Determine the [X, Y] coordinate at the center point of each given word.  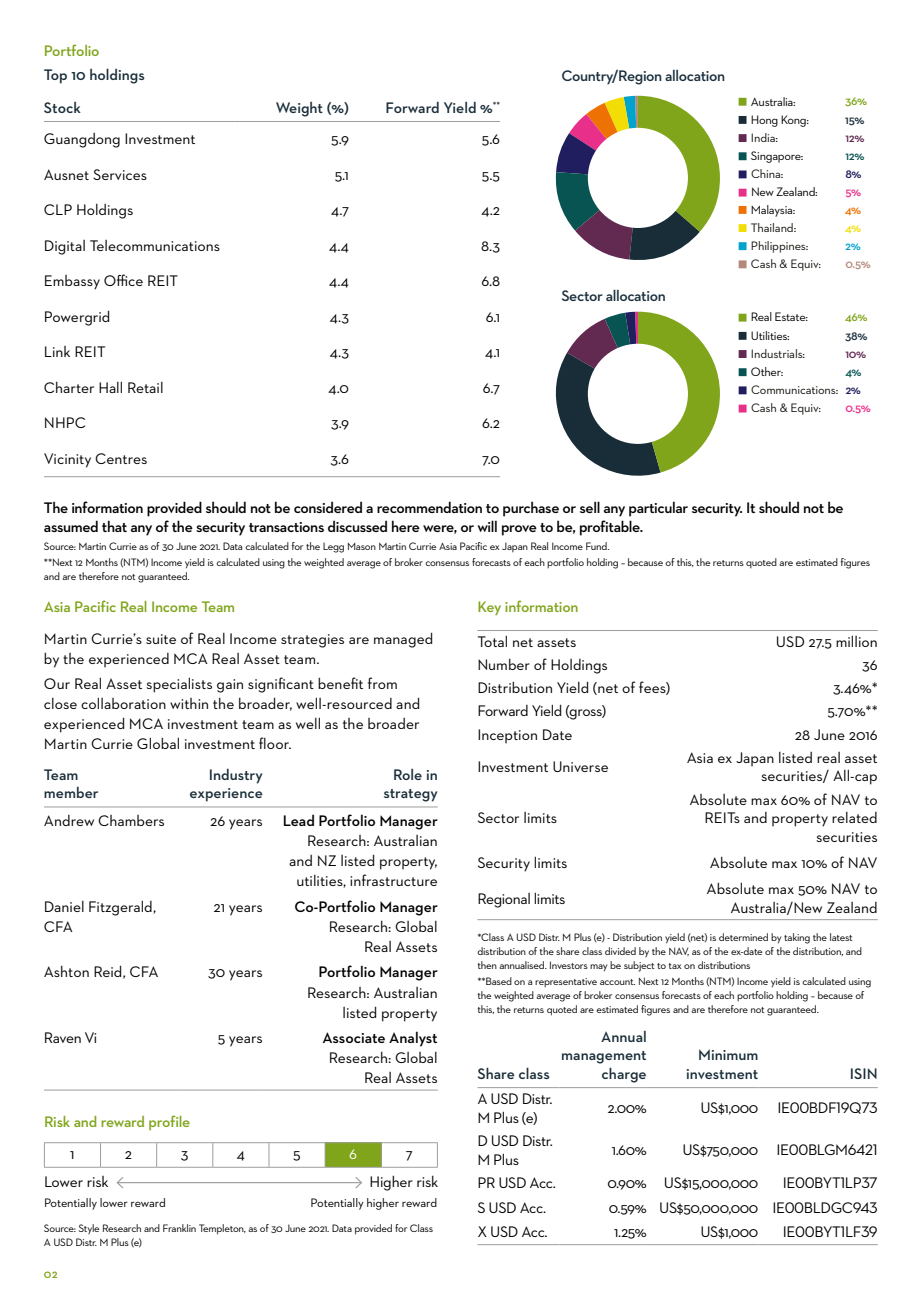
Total [492, 641]
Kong [794, 121]
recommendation [429, 507]
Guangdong [82, 140]
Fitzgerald [121, 908]
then [487, 965]
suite [161, 639]
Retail [145, 387]
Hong [764, 121]
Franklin [179, 1228]
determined [743, 937]
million [856, 641]
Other [767, 371]
